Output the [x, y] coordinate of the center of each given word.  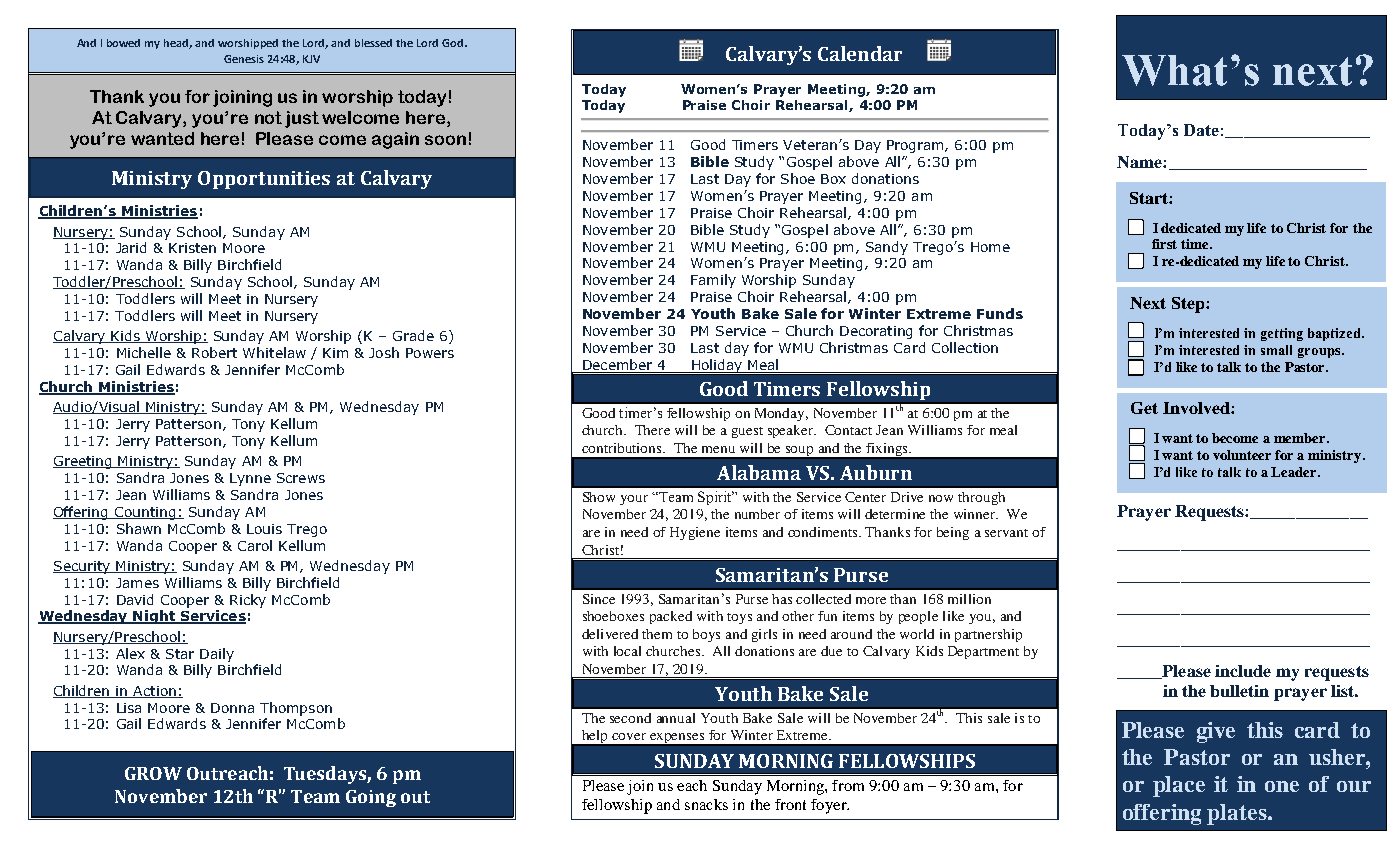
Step [1189, 305]
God [454, 43]
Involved [1197, 408]
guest [747, 432]
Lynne [250, 479]
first [1164, 244]
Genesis [244, 59]
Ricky [248, 601]
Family [713, 281]
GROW [153, 773]
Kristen [192, 248]
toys [739, 618]
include [1243, 671]
